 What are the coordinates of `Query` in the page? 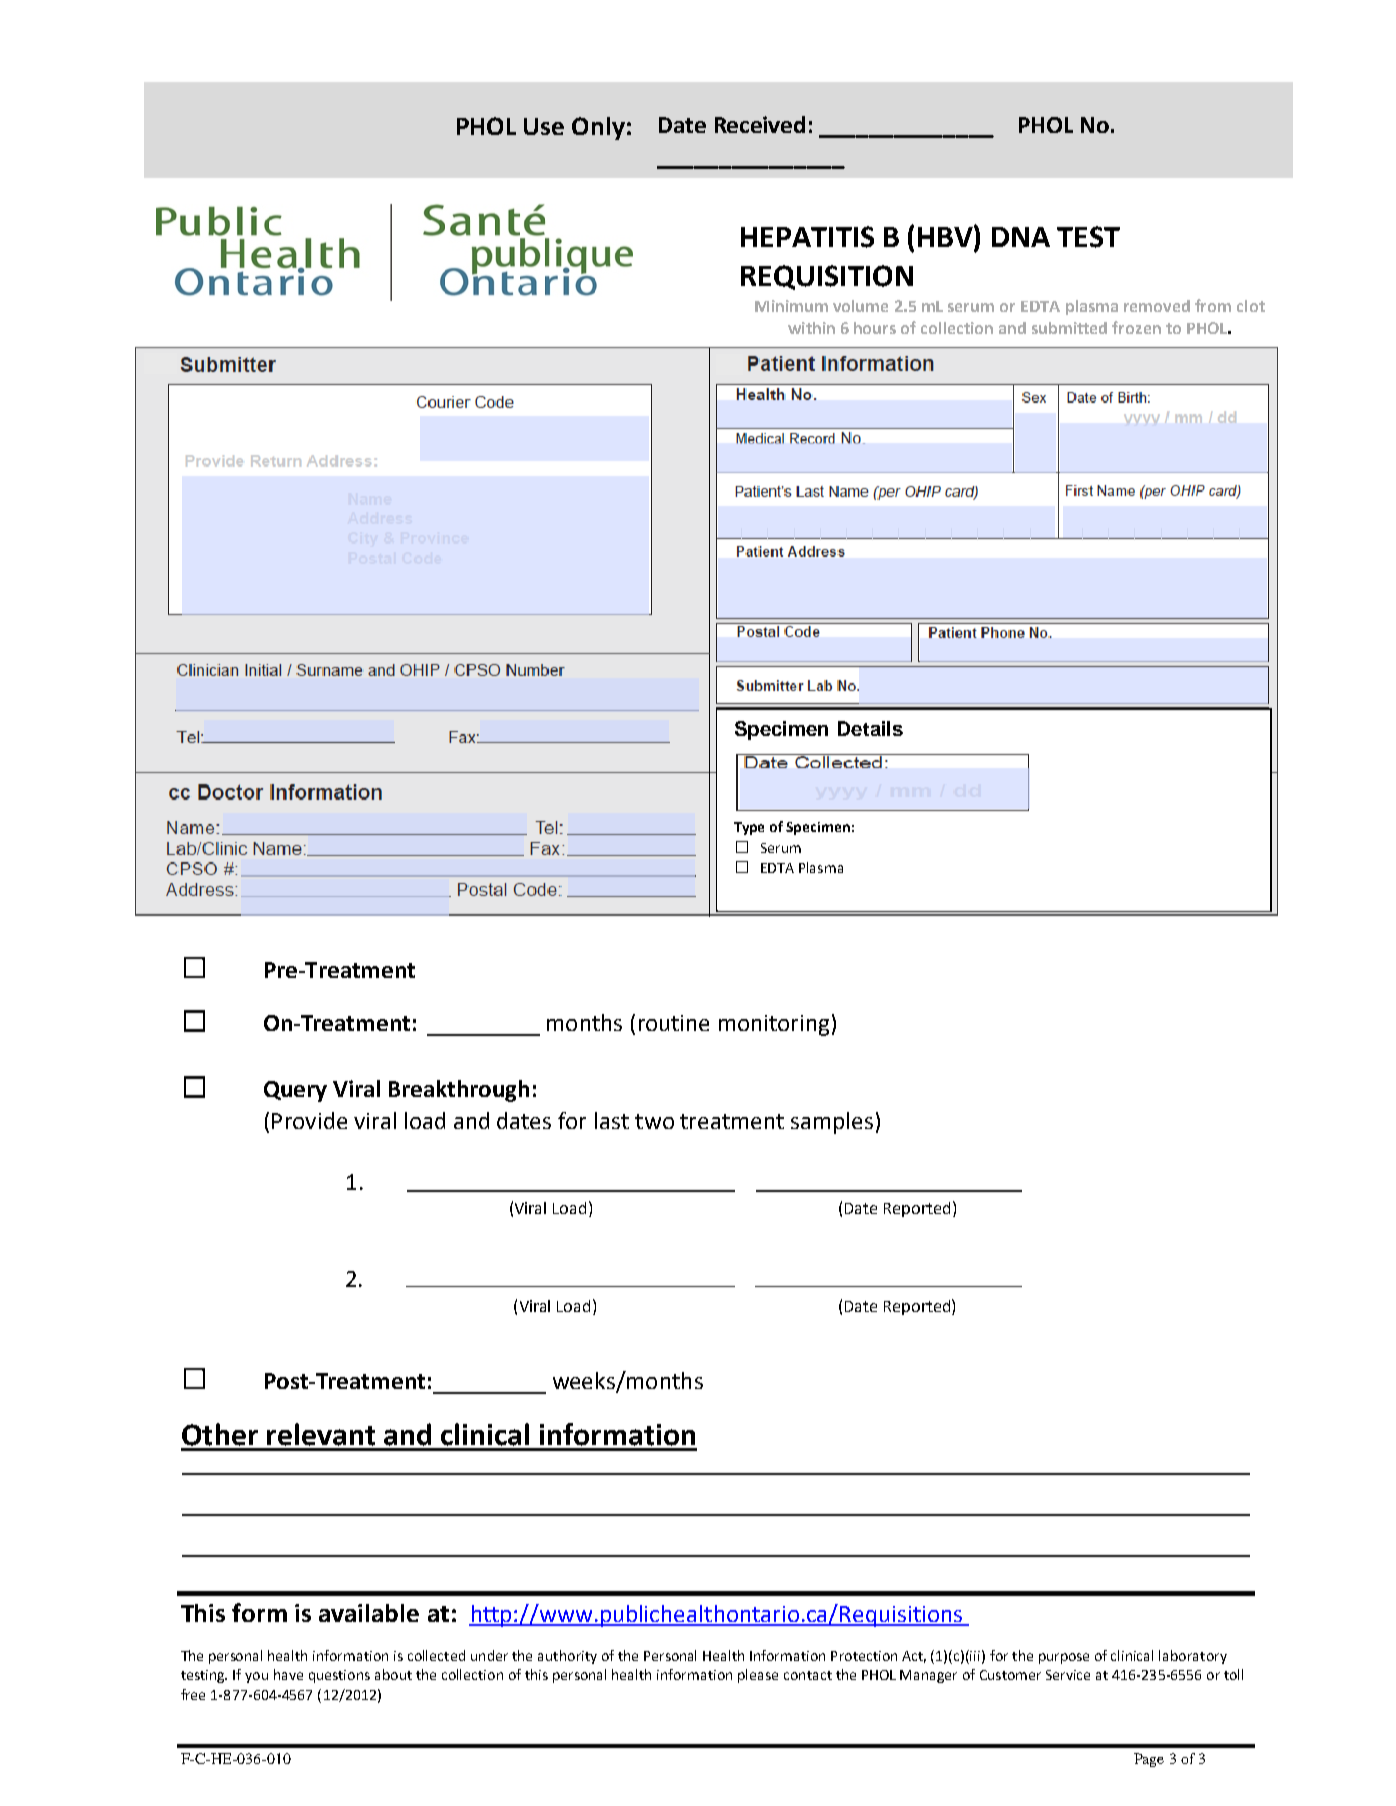 It's located at (295, 1091).
